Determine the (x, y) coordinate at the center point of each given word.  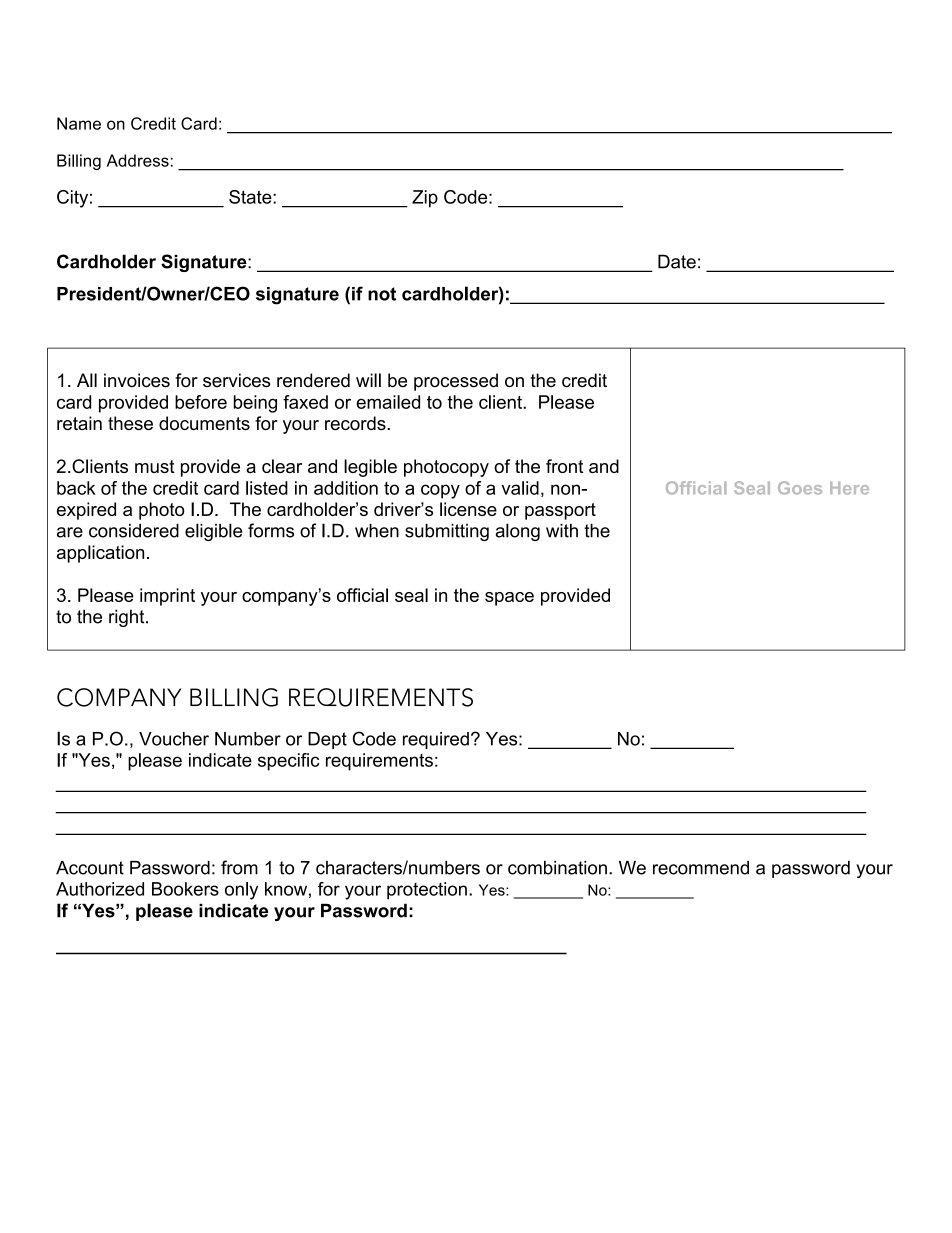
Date (677, 261)
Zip (425, 199)
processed (456, 382)
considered (134, 531)
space (509, 599)
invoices (137, 380)
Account (90, 868)
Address (138, 160)
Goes (800, 488)
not (382, 294)
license (468, 509)
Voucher (174, 739)
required (436, 740)
